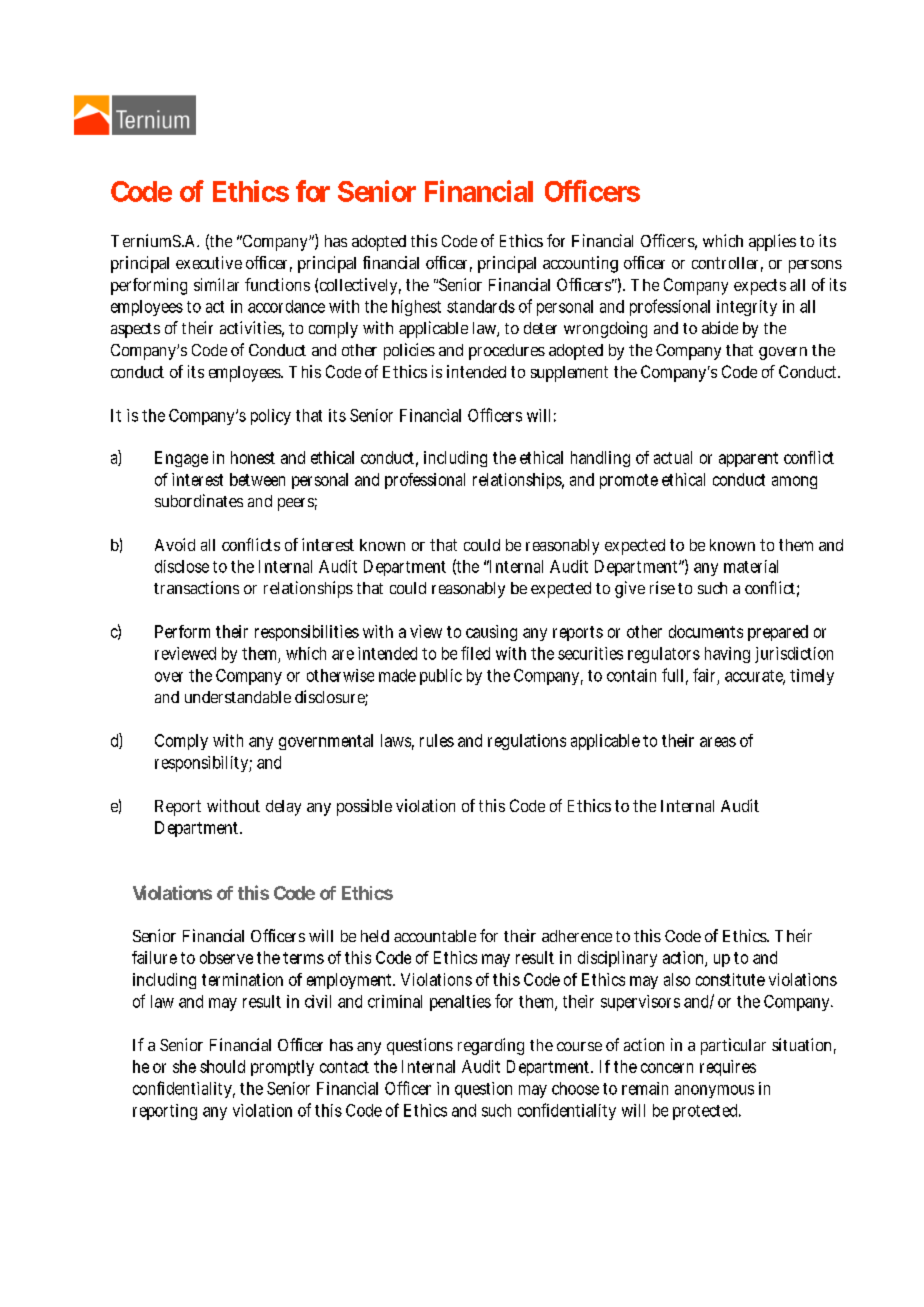 This document has width=924, height=1307. I want to click on executive, so click(209, 262).
